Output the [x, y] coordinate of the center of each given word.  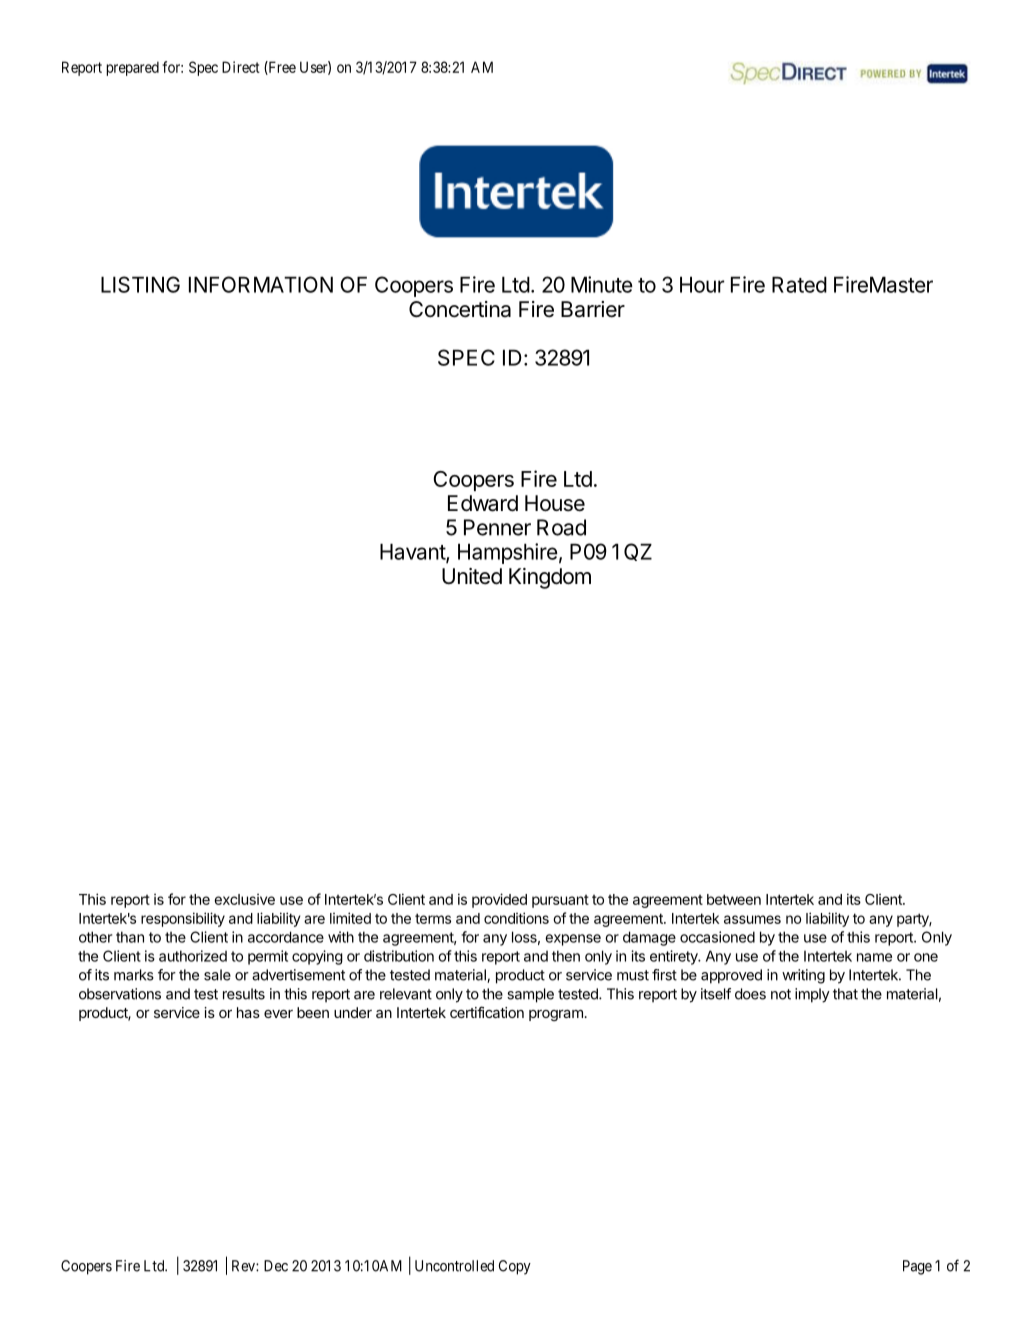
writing [803, 976]
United [472, 576]
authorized [193, 956]
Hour [702, 284]
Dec [276, 1266]
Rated [799, 284]
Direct [241, 67]
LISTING [140, 284]
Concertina [460, 309]
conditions [516, 918]
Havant [413, 552]
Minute [602, 284]
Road [561, 527]
